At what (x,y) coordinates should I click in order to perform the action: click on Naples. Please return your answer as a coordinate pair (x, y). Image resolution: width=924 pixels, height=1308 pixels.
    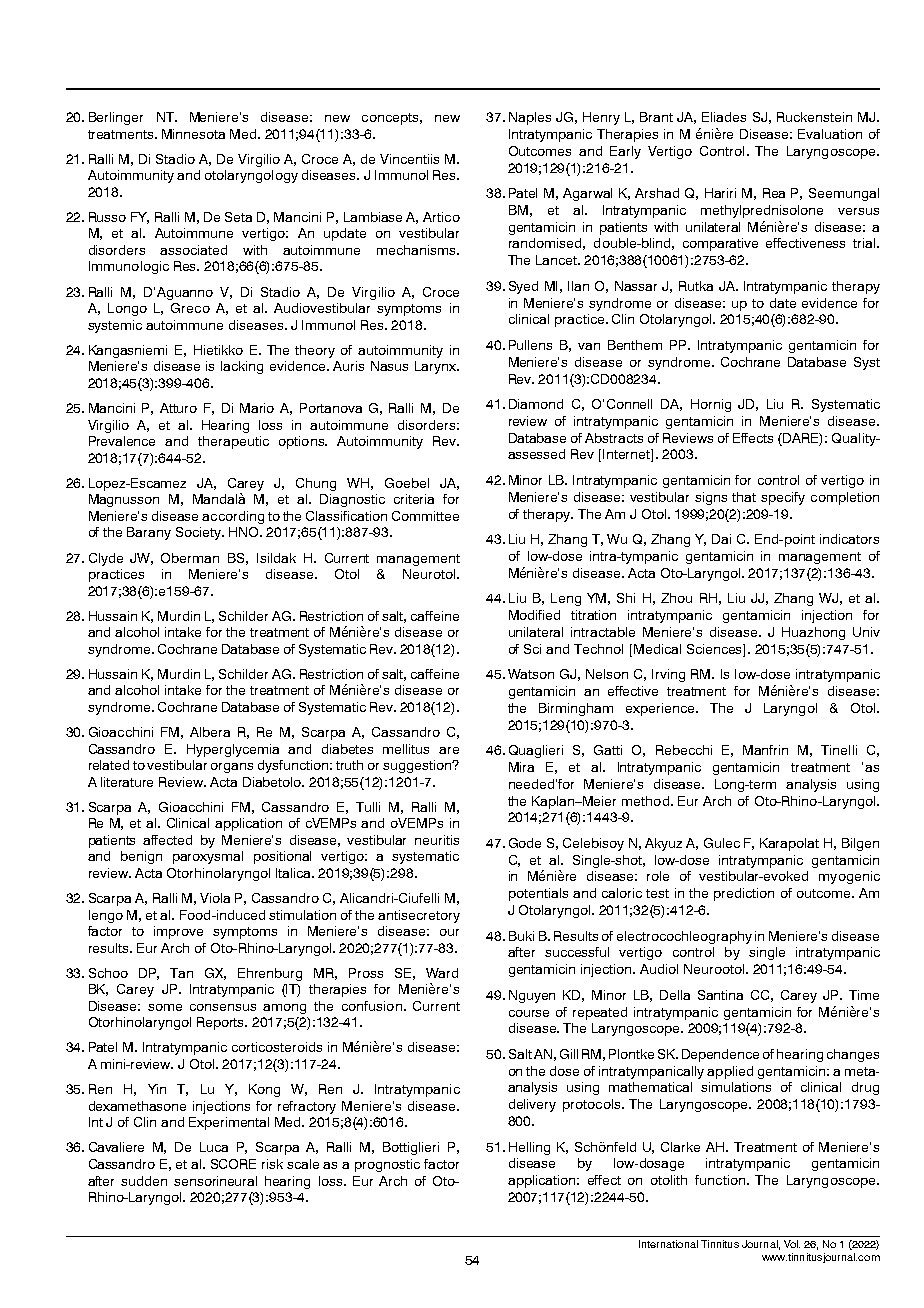
    Looking at the image, I should click on (530, 118).
